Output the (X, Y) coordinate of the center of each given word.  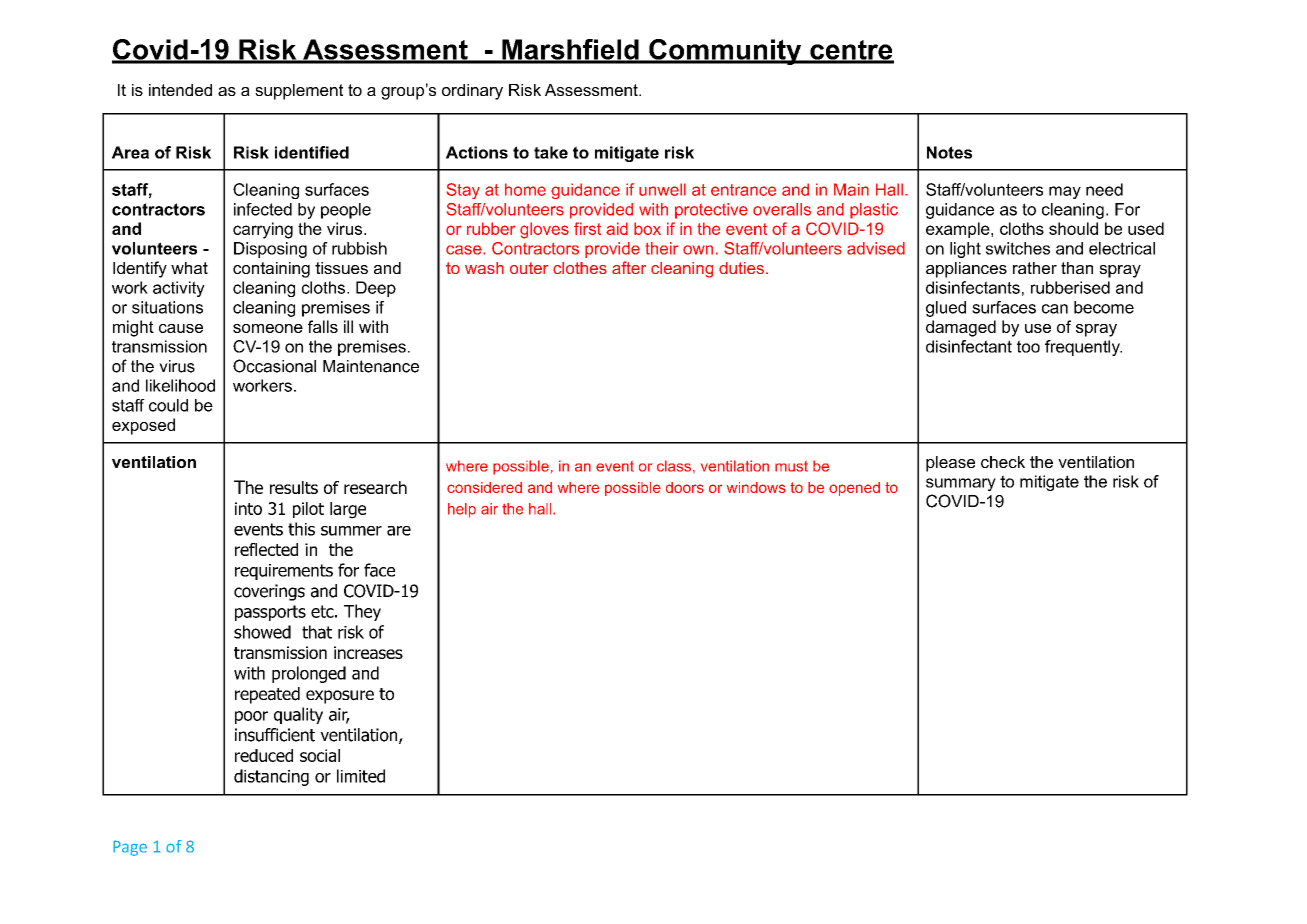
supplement (299, 92)
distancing (271, 777)
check (1003, 462)
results (294, 487)
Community (725, 52)
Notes (949, 152)
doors (685, 487)
